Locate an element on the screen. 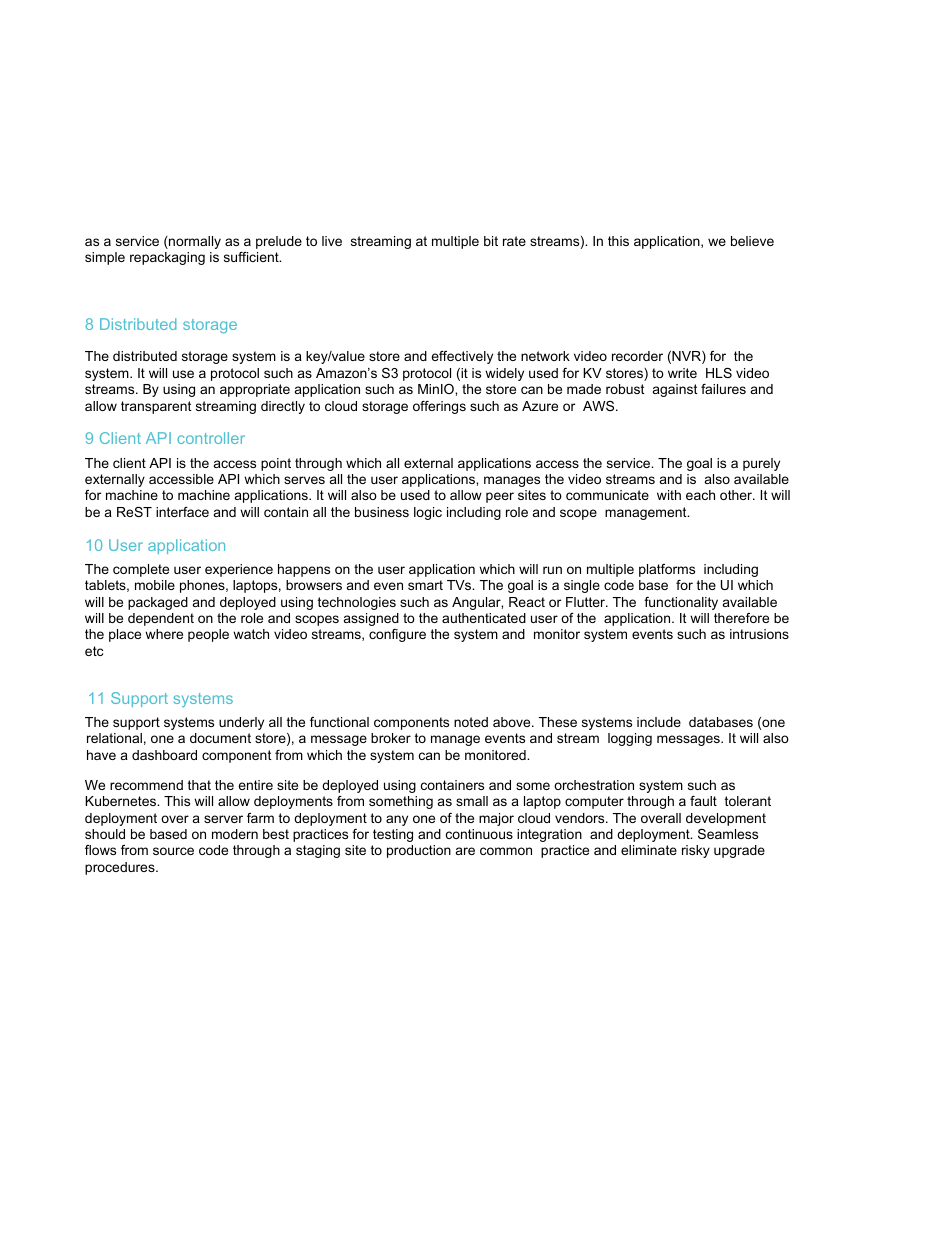 This screenshot has height=1233, width=952. controller is located at coordinates (211, 438).
